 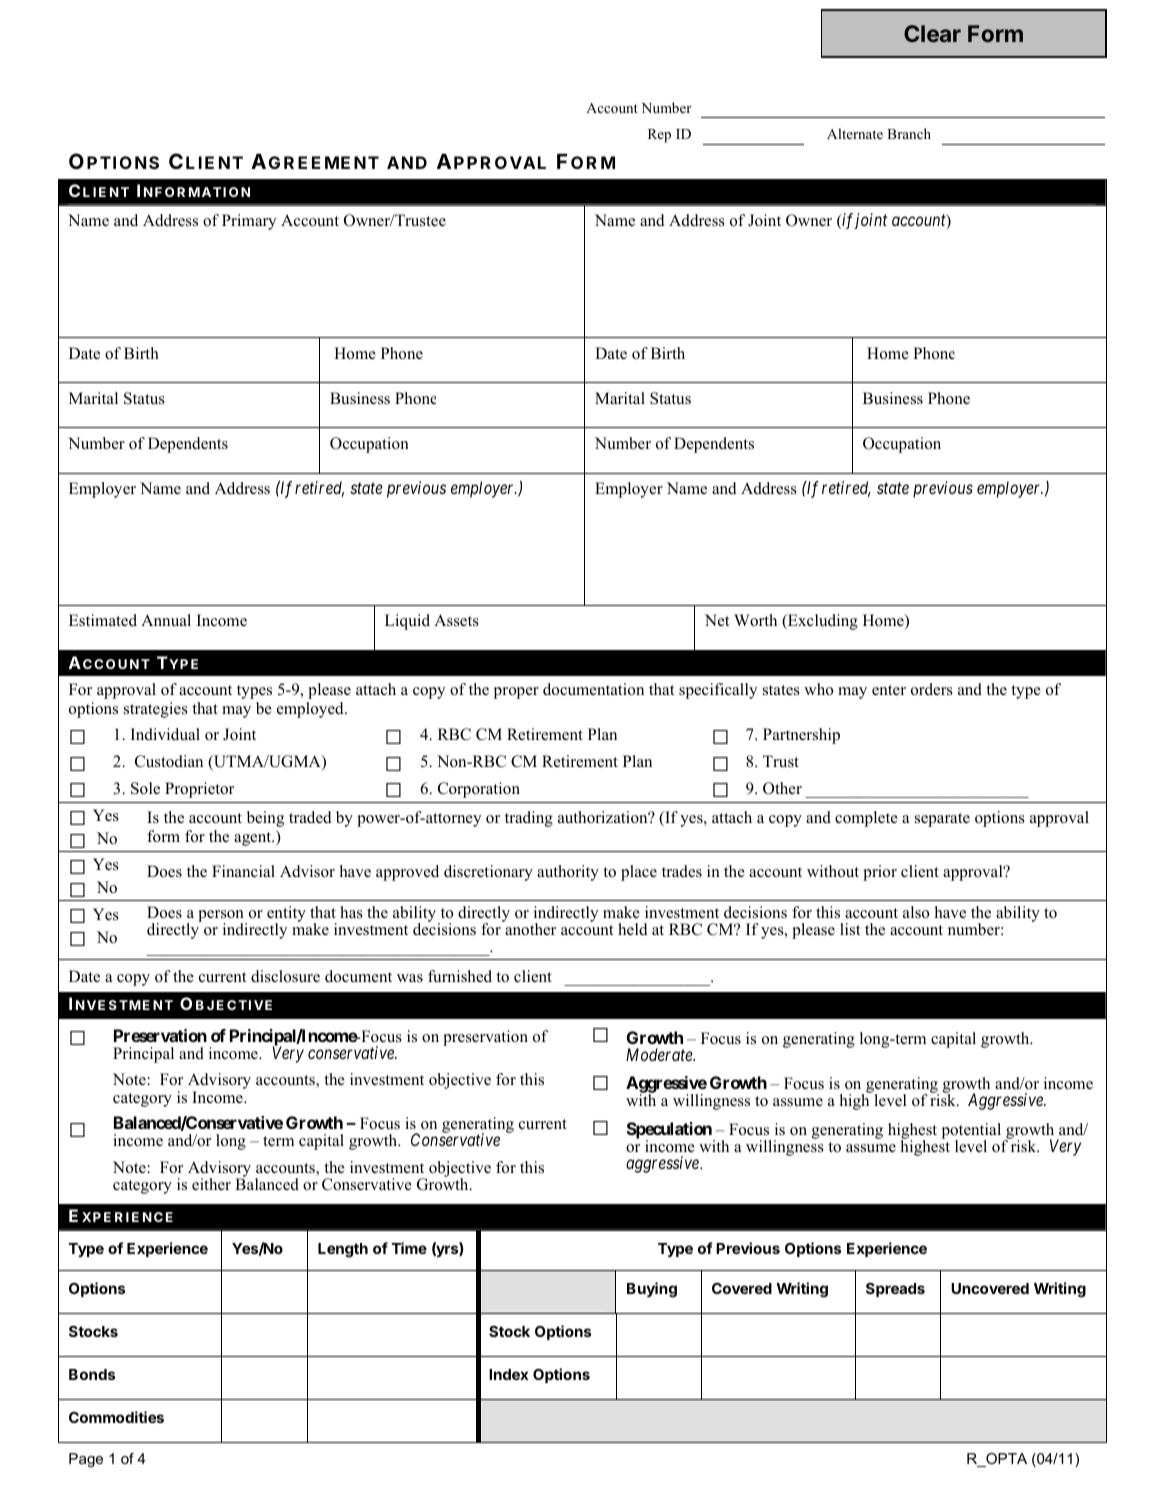 What do you see at coordinates (249, 222) in the screenshot?
I see `Primary` at bounding box center [249, 222].
